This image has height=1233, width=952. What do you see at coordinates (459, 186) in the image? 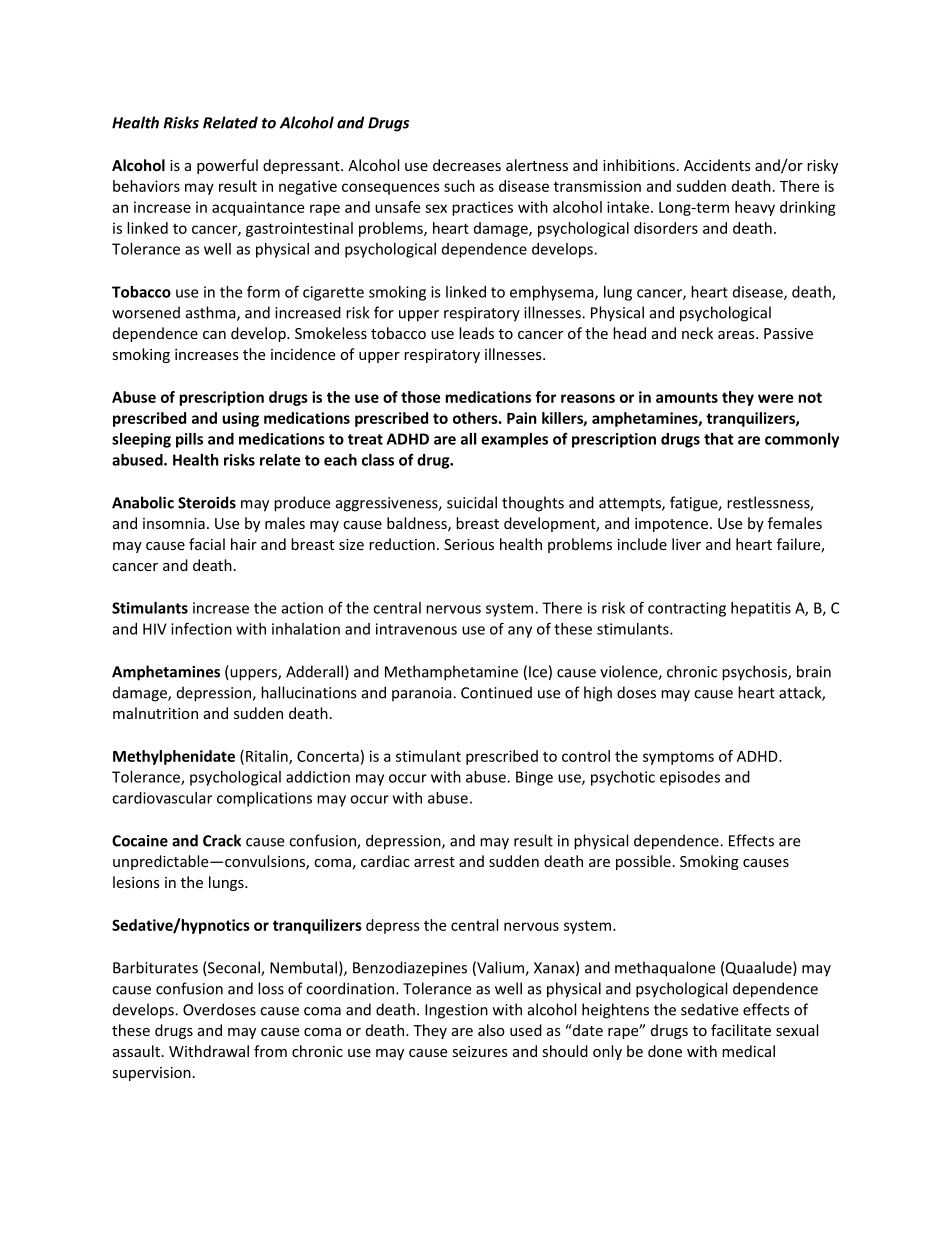
I see `such` at bounding box center [459, 186].
